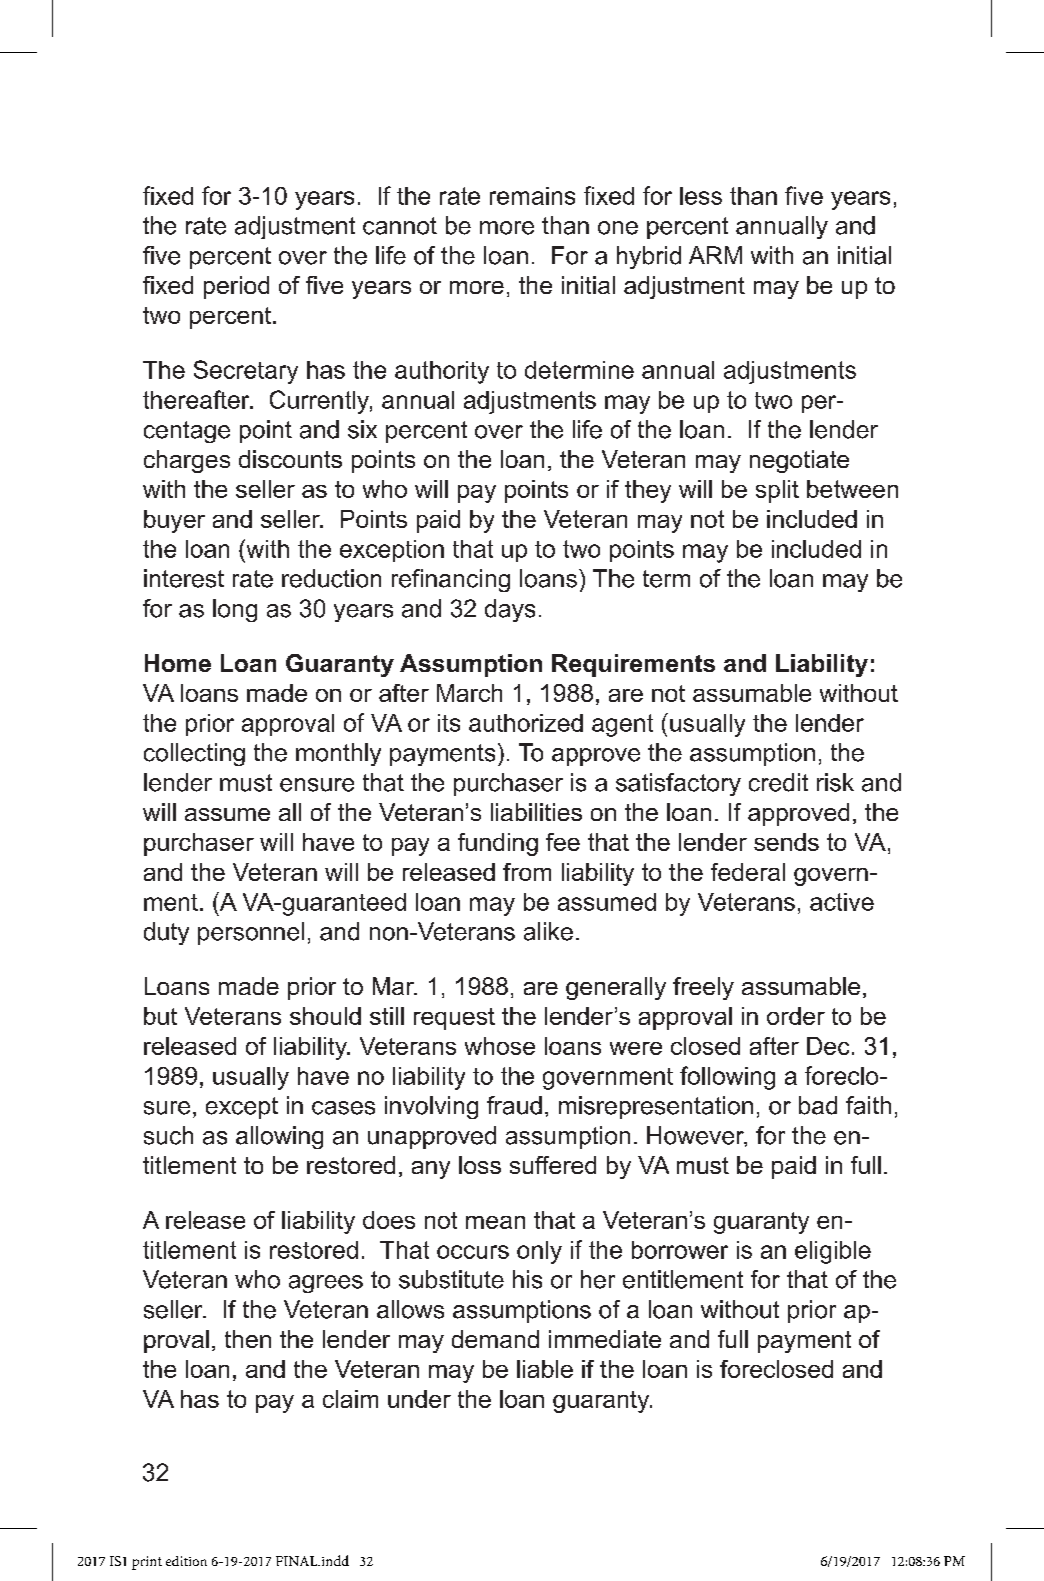  Describe the element at coordinates (419, 1399) in the document. I see `under` at that location.
